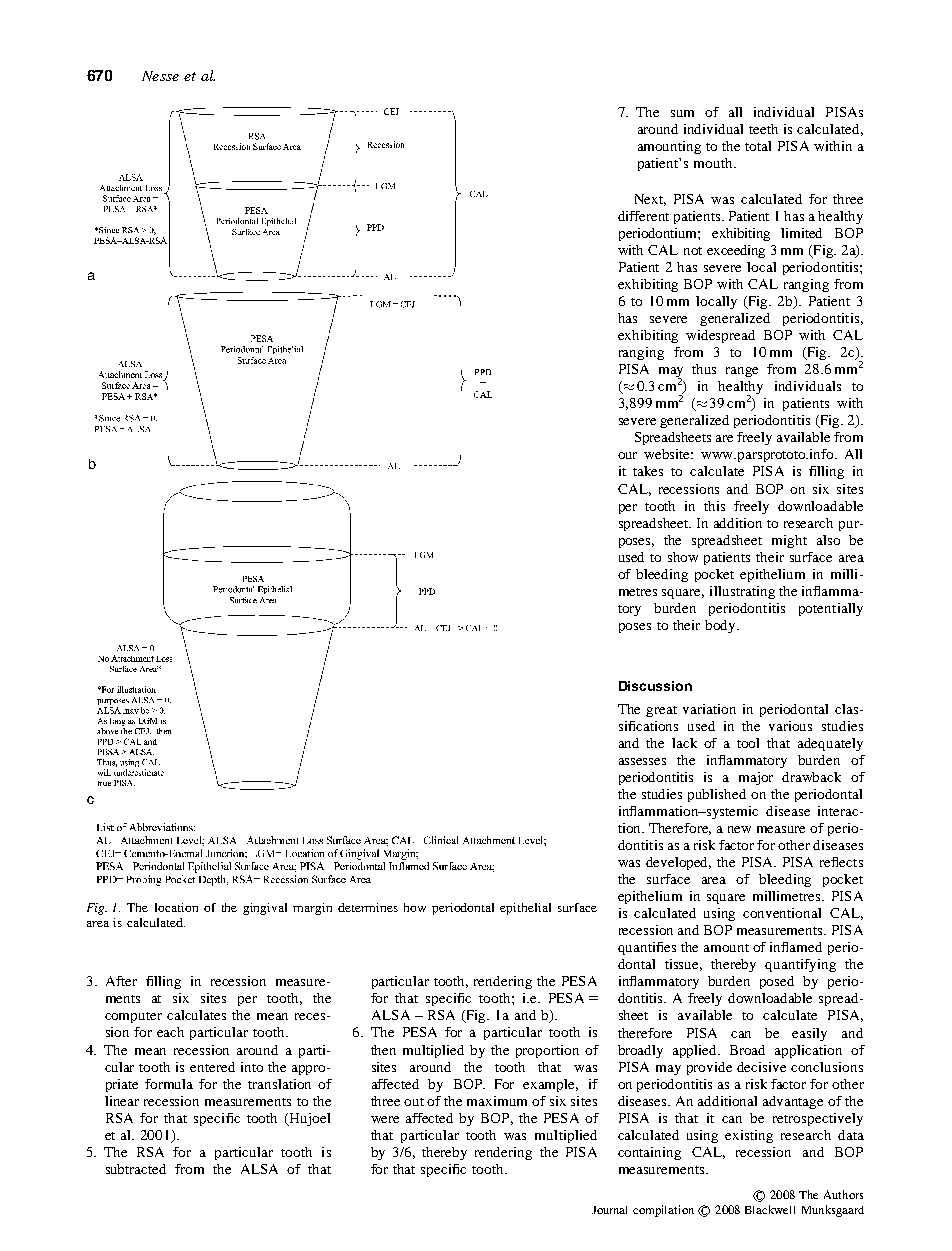 This image has width=952, height=1251. Describe the element at coordinates (763, 129) in the image. I see `teeth` at that location.
